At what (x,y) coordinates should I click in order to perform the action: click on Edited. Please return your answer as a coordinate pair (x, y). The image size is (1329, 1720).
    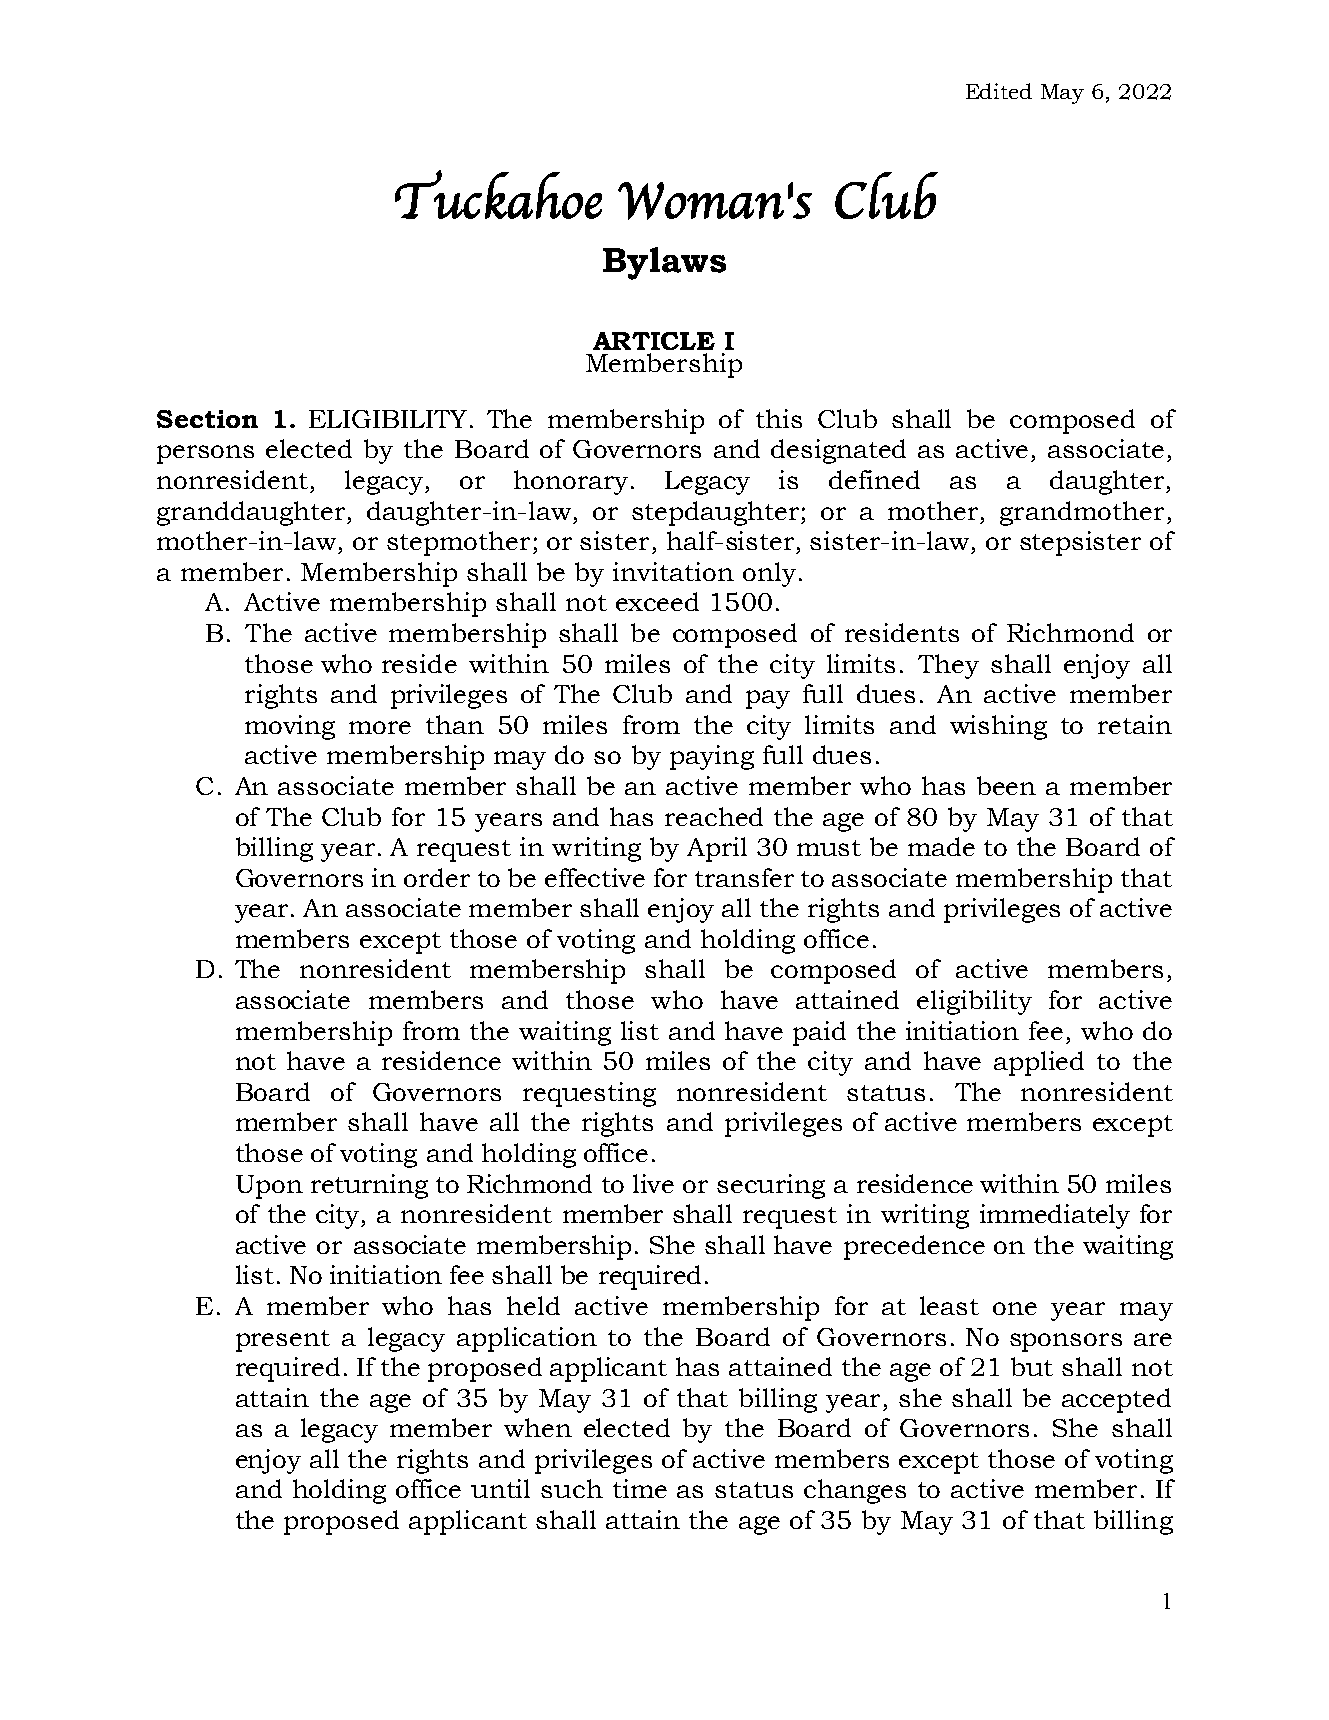
    Looking at the image, I should click on (999, 91).
